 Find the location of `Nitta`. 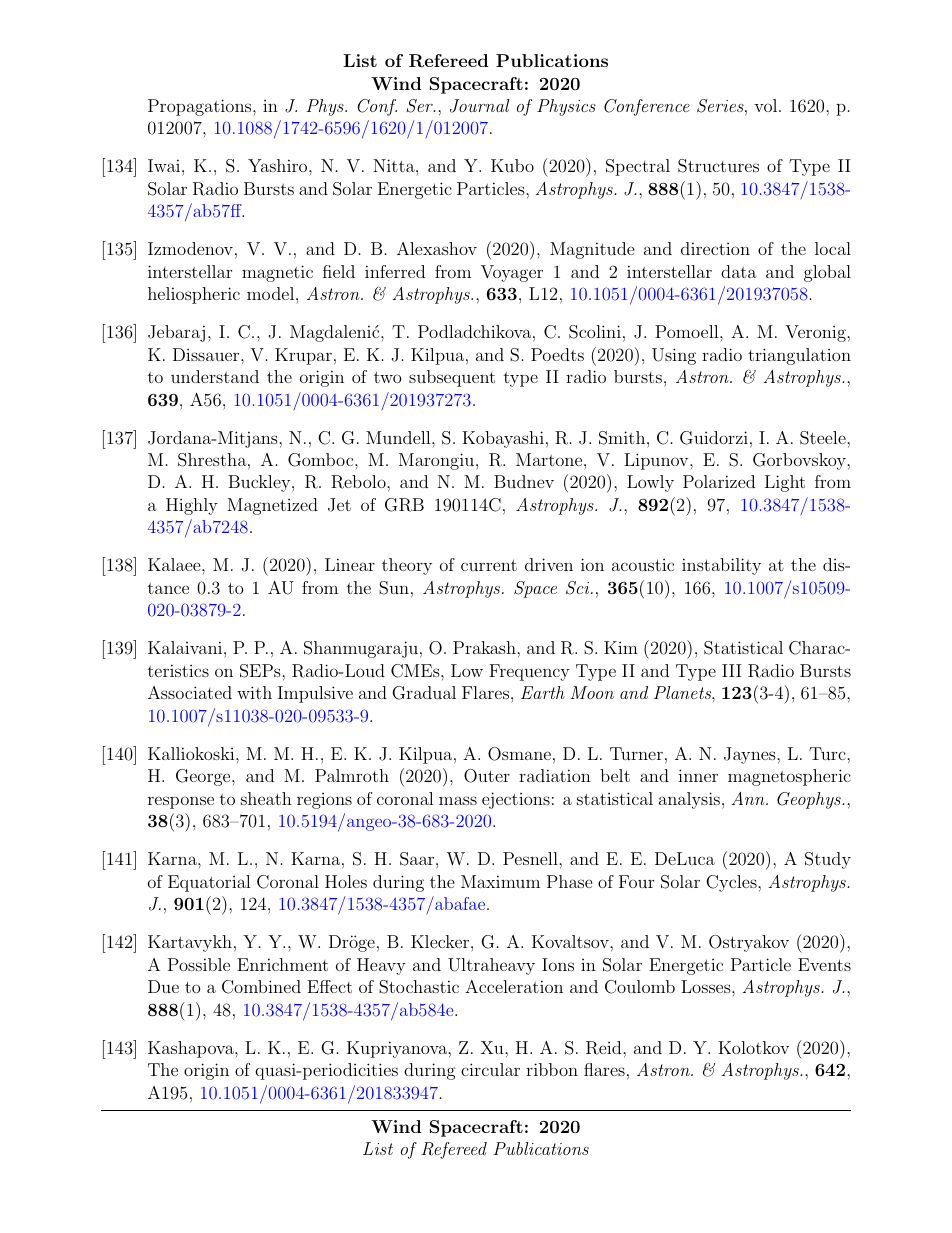

Nitta is located at coordinates (395, 165).
